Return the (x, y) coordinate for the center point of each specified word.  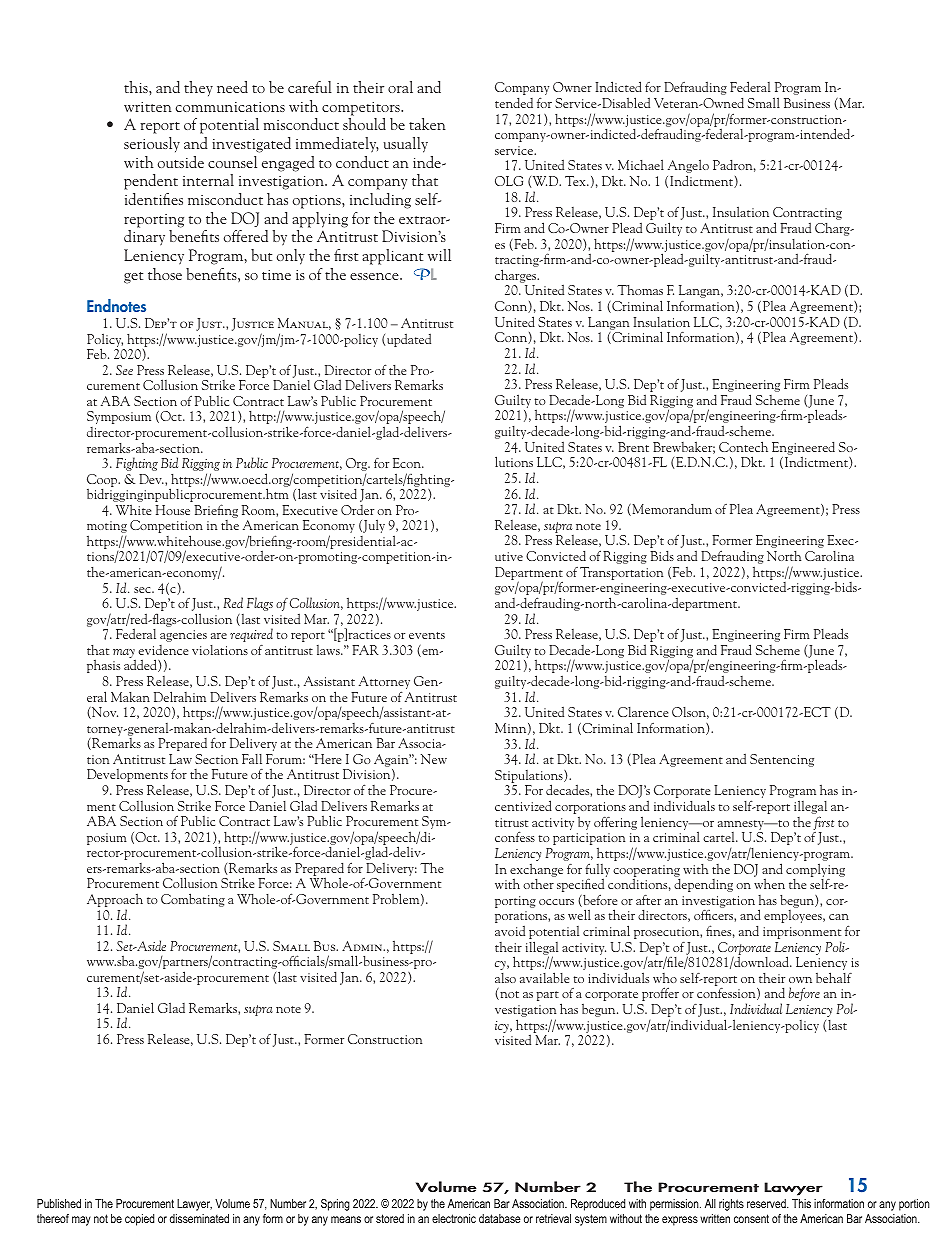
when (769, 883)
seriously (152, 145)
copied (139, 1220)
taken (427, 124)
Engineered (803, 449)
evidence (163, 650)
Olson (690, 713)
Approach (115, 901)
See (124, 370)
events (427, 635)
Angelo (688, 167)
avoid (510, 930)
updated (409, 340)
